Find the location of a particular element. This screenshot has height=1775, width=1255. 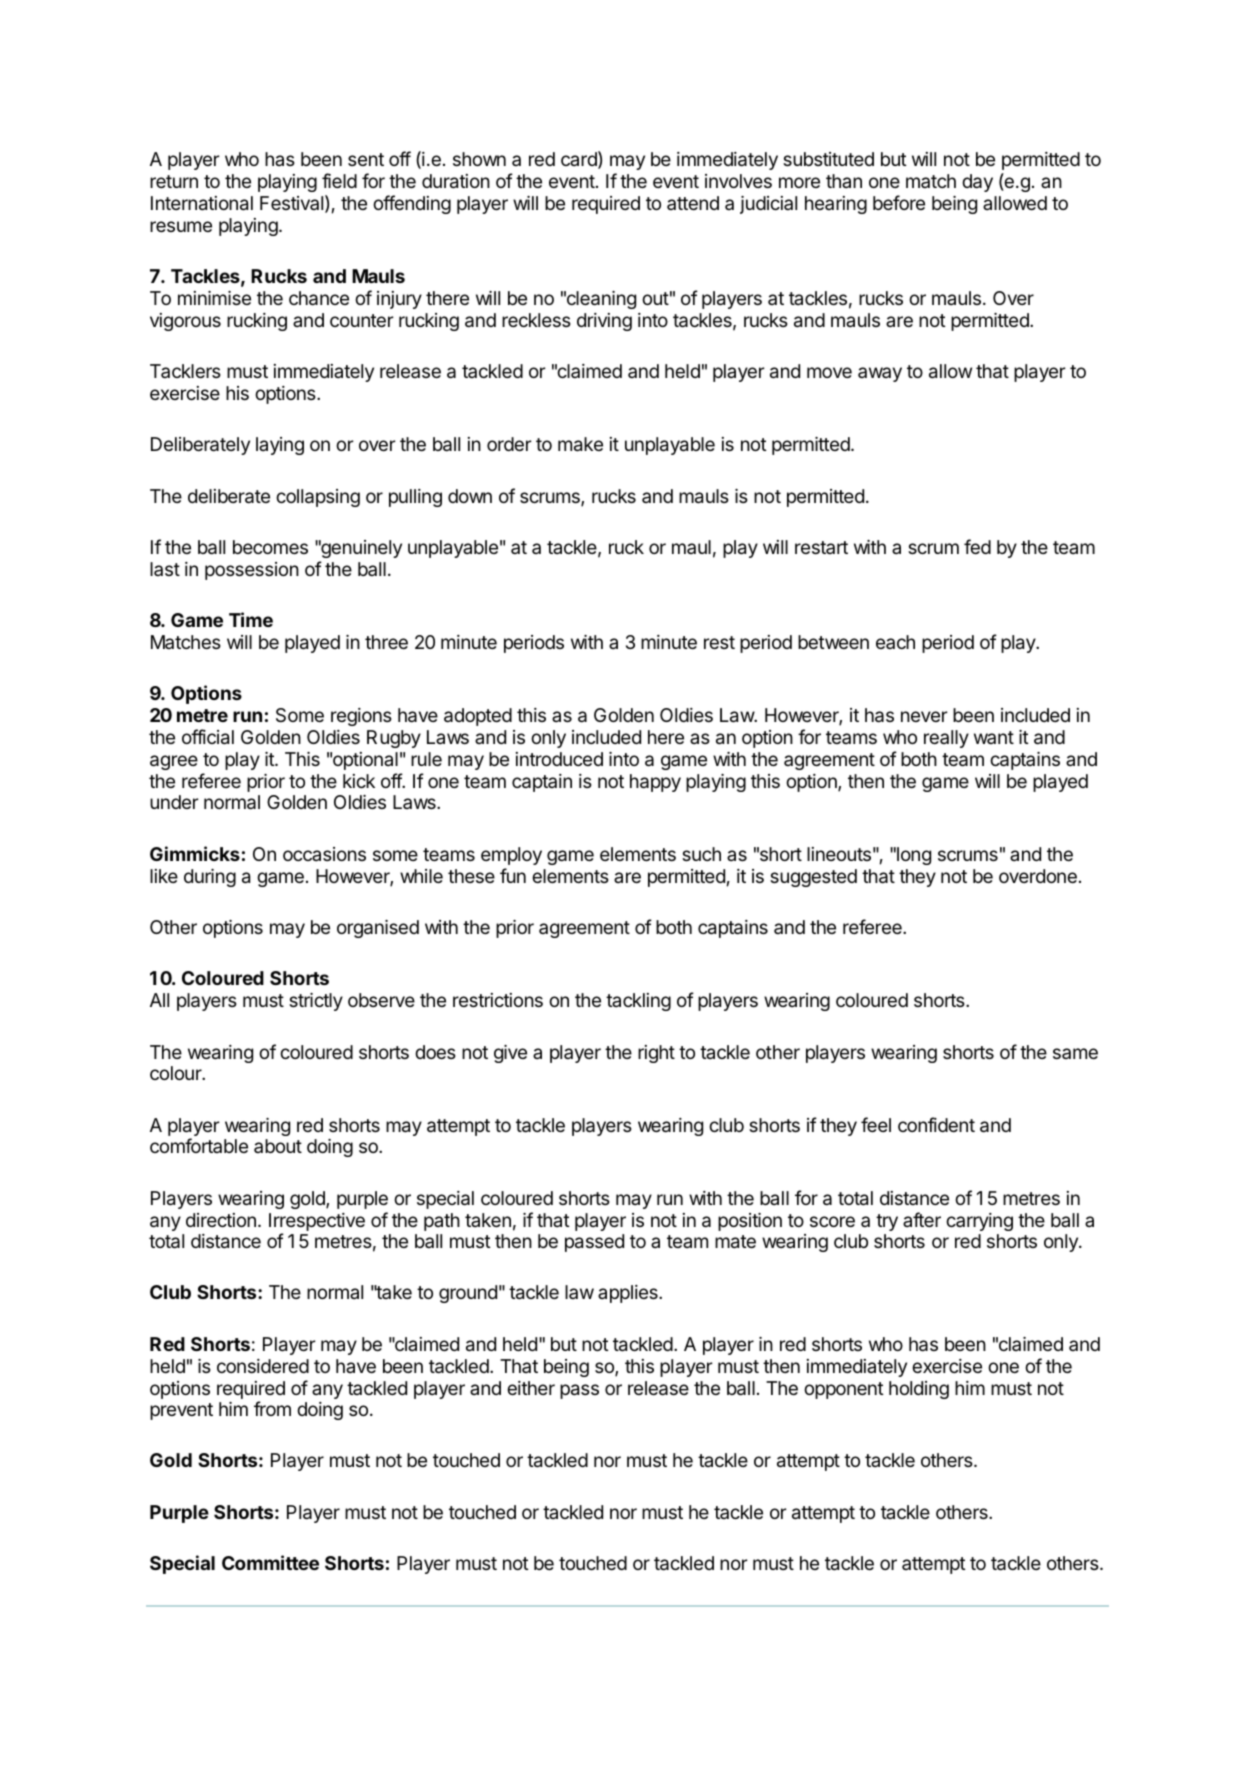

introduced is located at coordinates (559, 759).
